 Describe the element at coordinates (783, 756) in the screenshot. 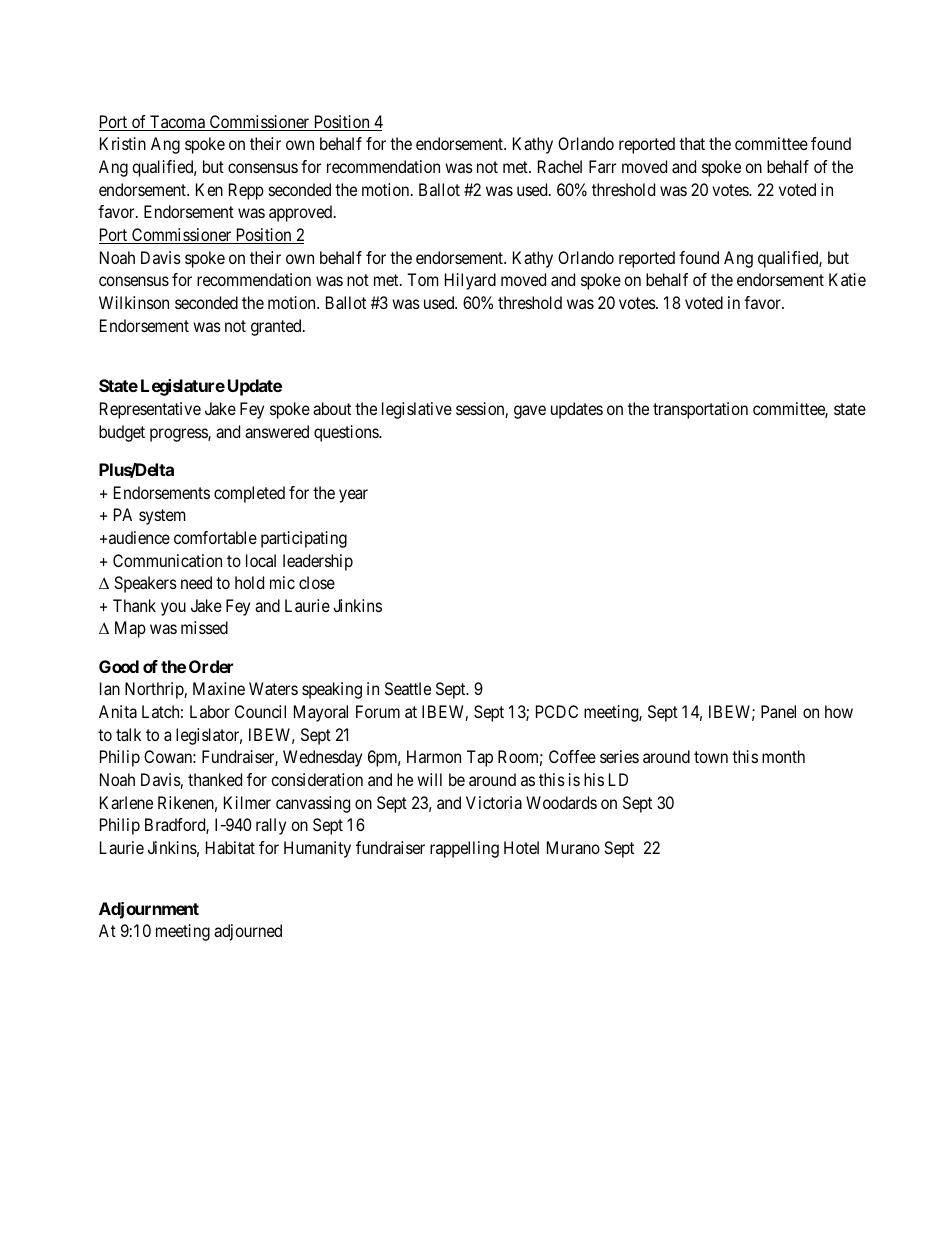

I see `month` at that location.
